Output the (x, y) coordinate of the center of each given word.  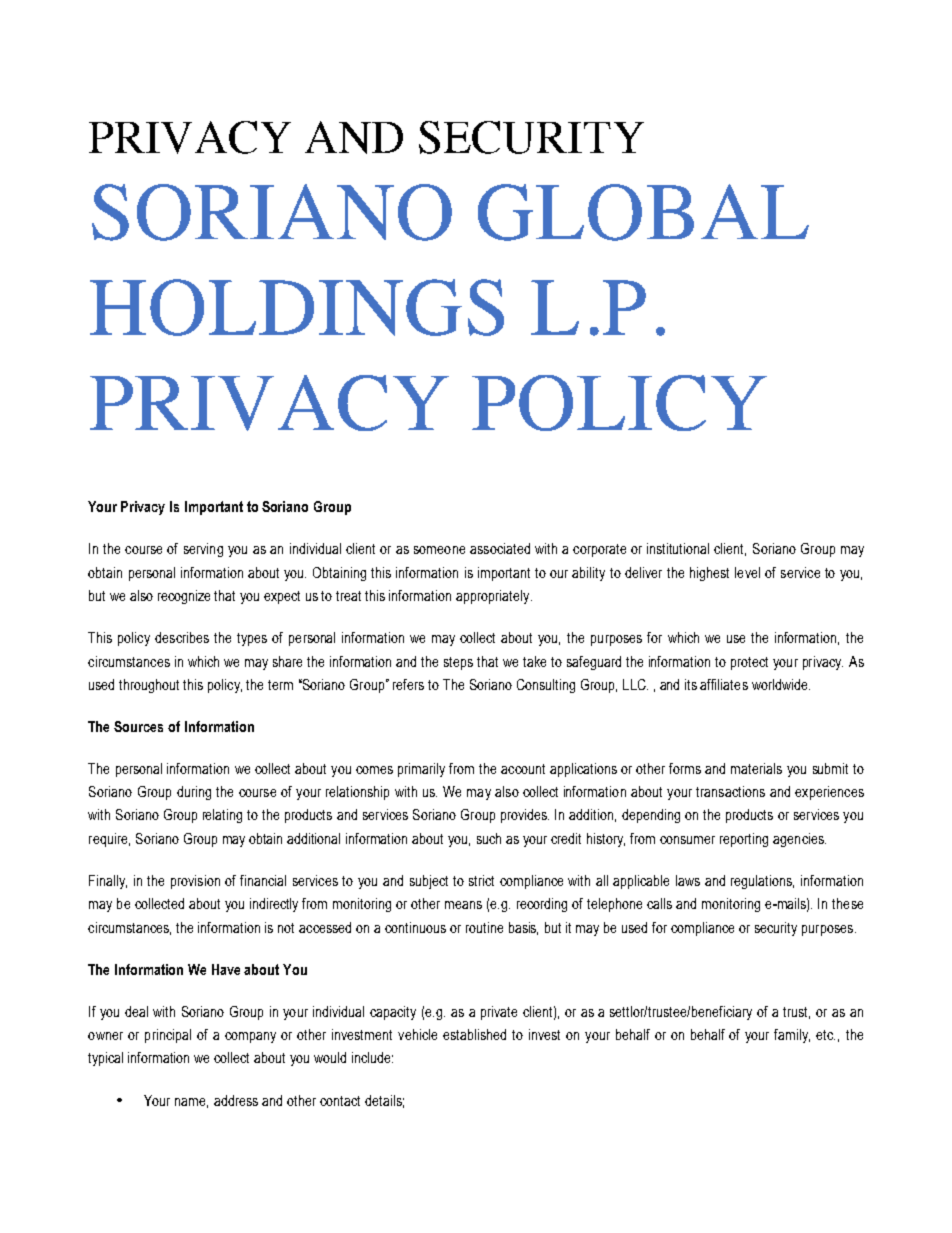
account (523, 769)
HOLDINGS (297, 307)
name (191, 1103)
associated (500, 548)
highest (709, 574)
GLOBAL (643, 212)
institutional (678, 548)
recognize (184, 597)
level (747, 572)
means (463, 905)
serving (203, 550)
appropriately (494, 597)
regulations (762, 882)
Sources (138, 726)
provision (195, 882)
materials (756, 768)
